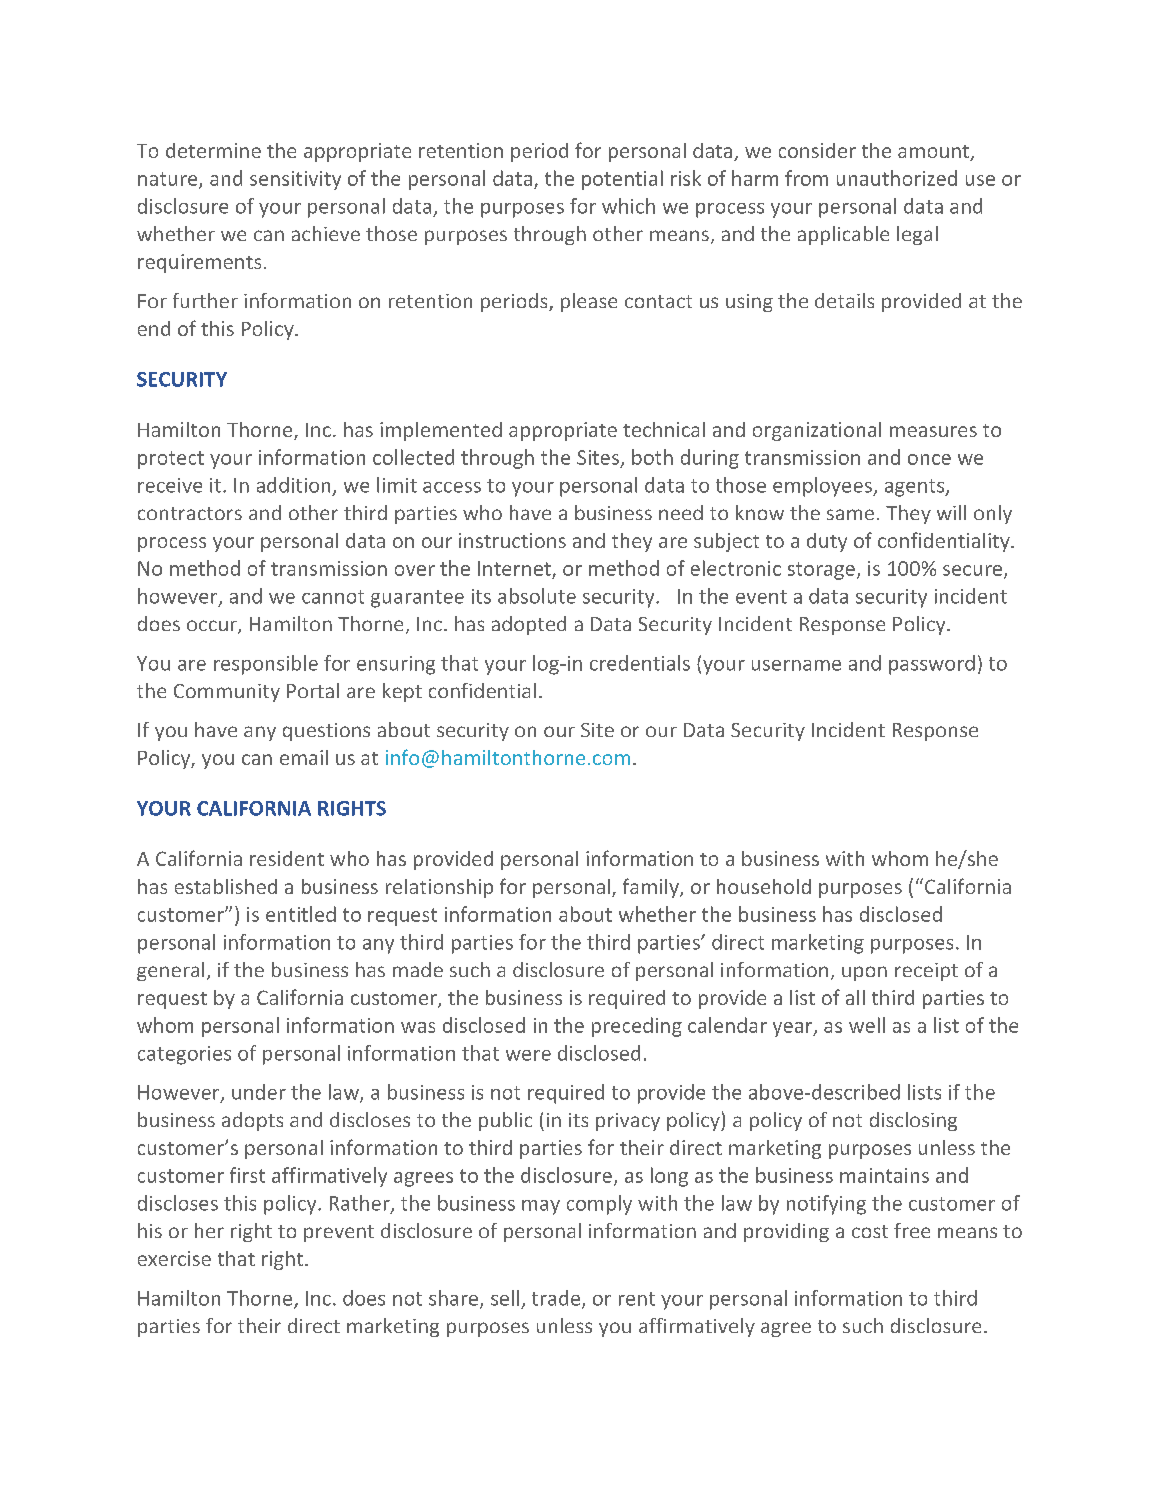  I want to click on exercise, so click(174, 1258).
